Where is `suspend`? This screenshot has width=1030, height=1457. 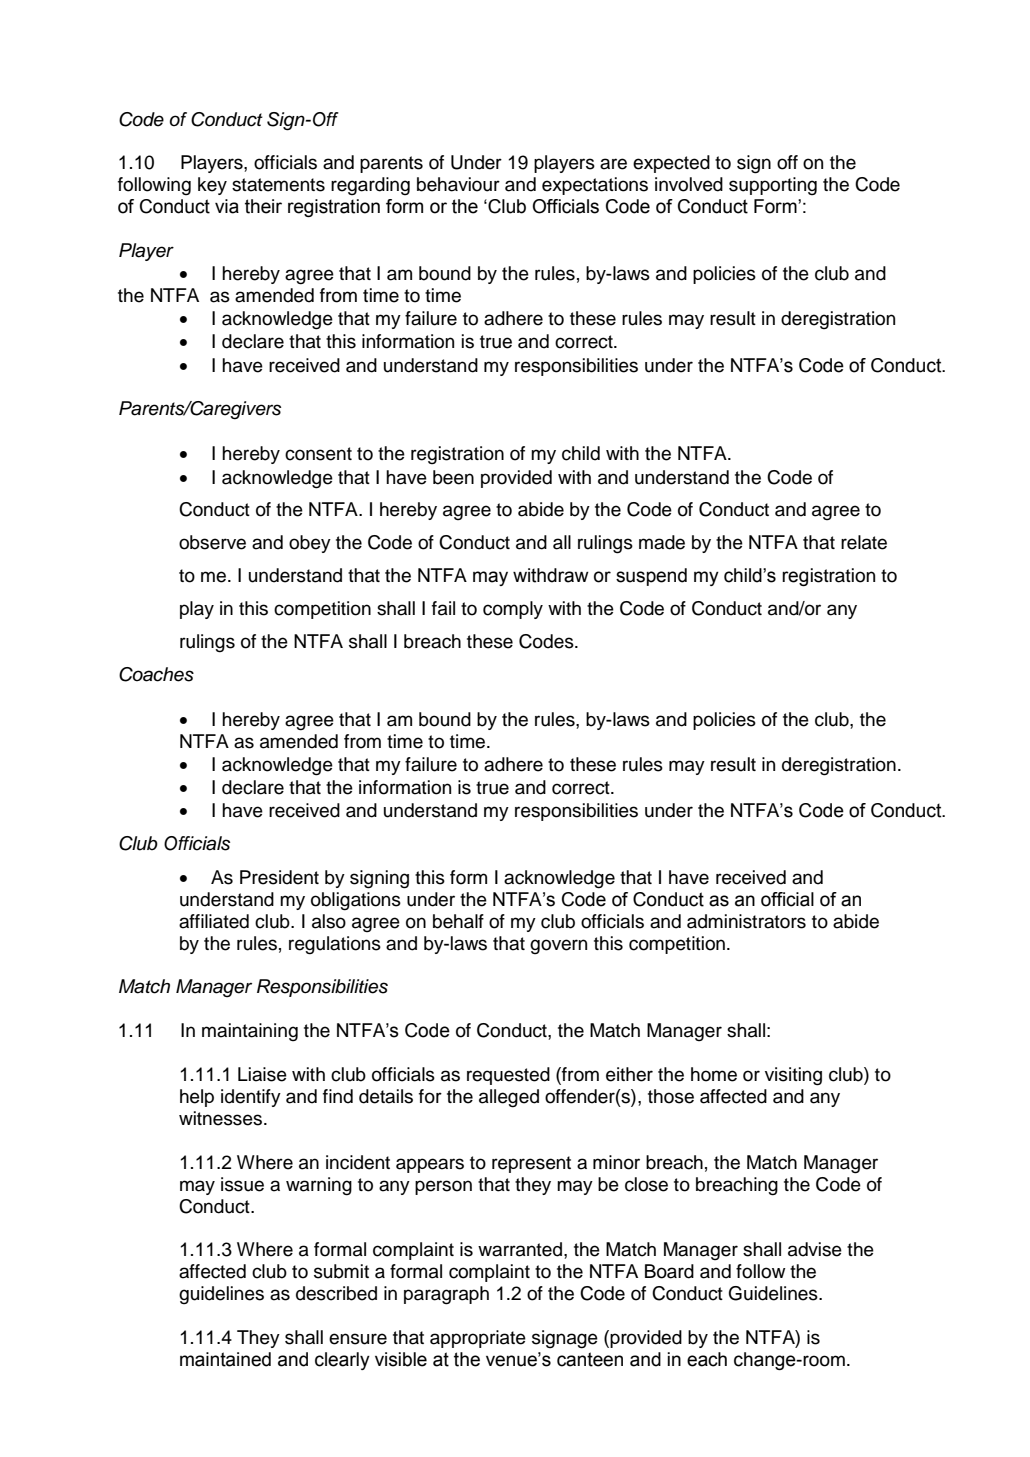
suspend is located at coordinates (651, 577).
